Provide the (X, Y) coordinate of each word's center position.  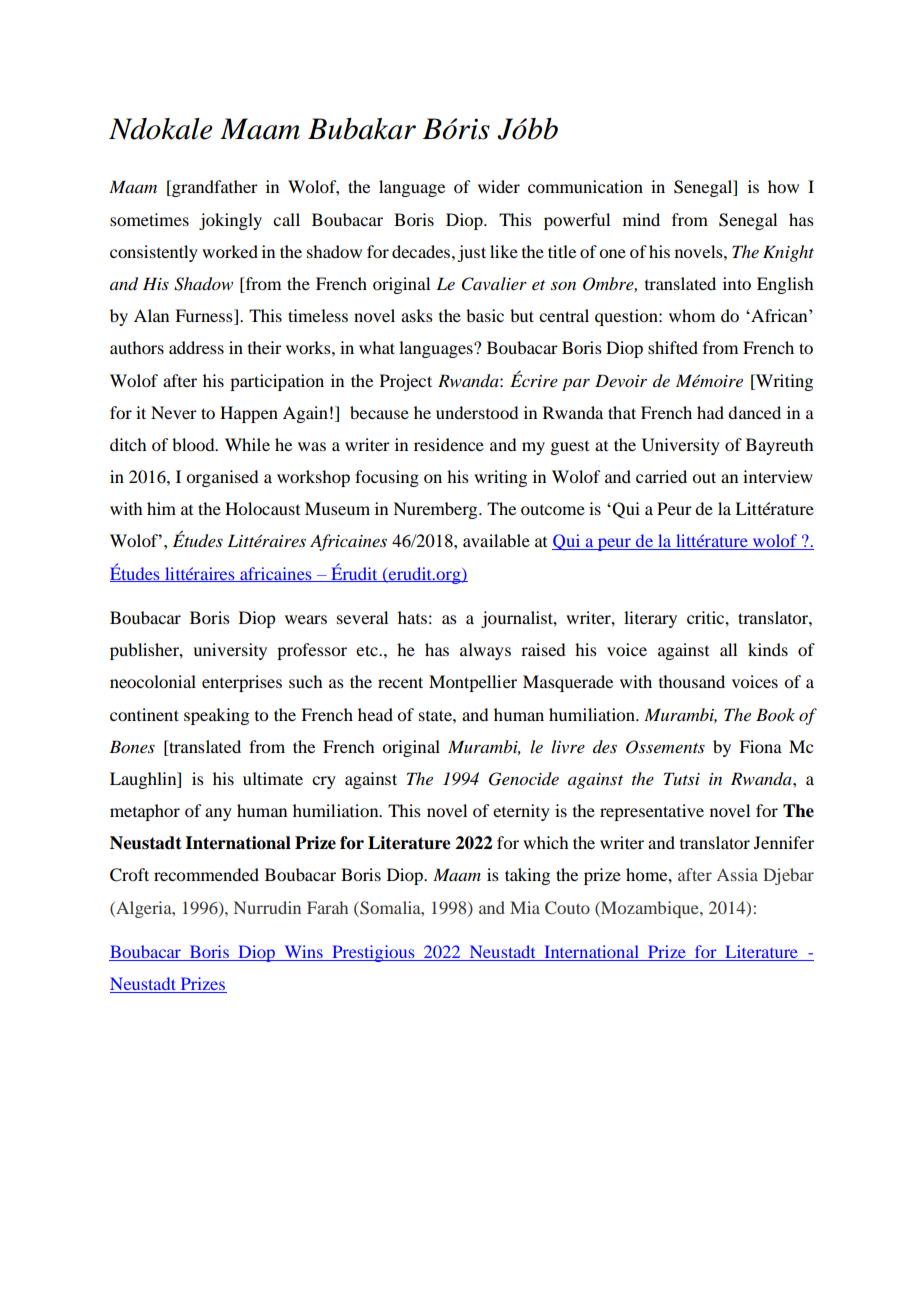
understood (477, 412)
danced (754, 412)
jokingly (230, 221)
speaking (216, 716)
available (496, 540)
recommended (206, 874)
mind (641, 219)
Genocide (524, 779)
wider (499, 186)
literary (650, 619)
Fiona (760, 746)
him (161, 508)
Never (174, 412)
